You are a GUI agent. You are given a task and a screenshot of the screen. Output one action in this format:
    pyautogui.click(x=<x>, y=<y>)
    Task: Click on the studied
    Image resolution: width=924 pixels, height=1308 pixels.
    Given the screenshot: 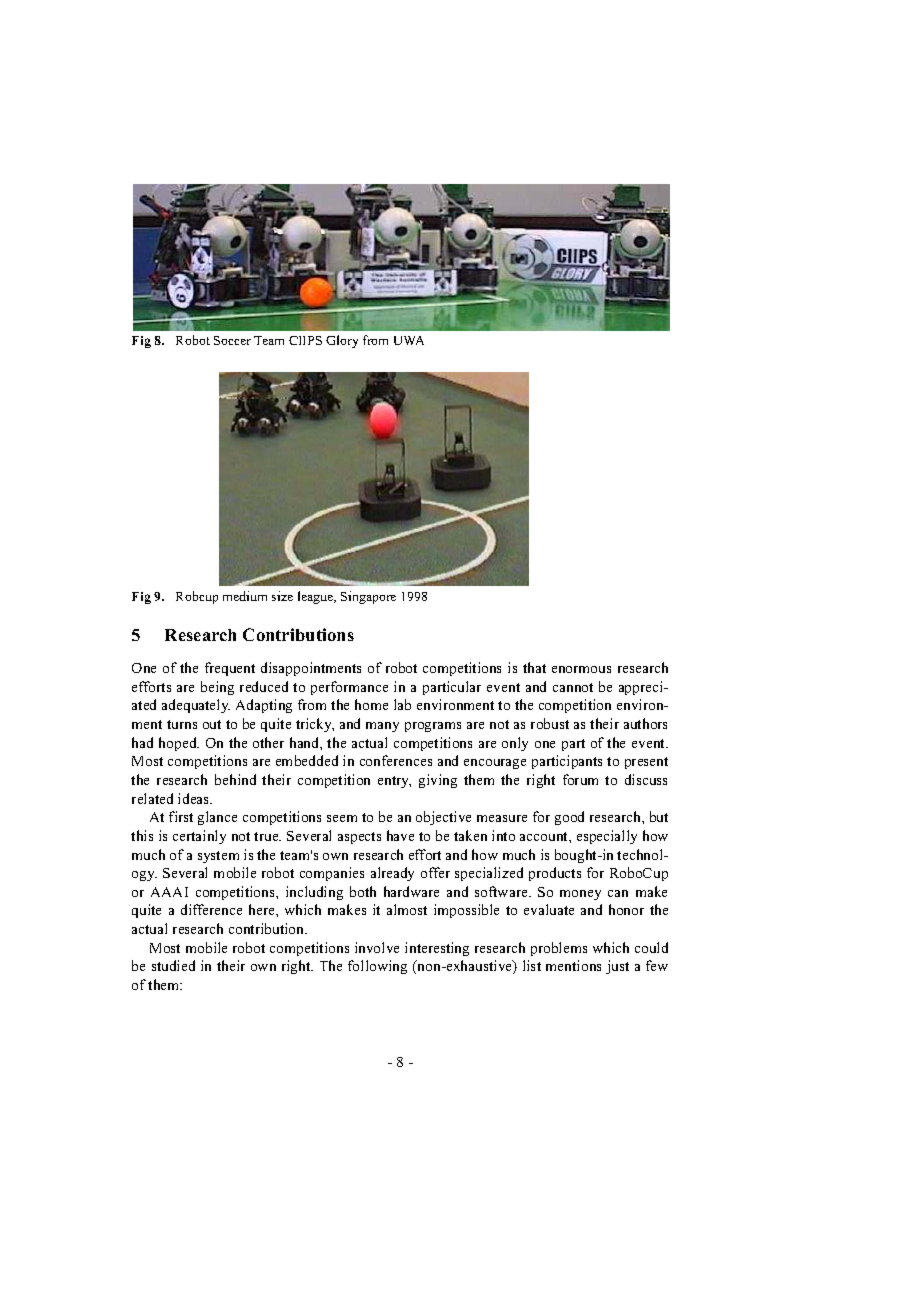 What is the action you would take?
    pyautogui.click(x=173, y=965)
